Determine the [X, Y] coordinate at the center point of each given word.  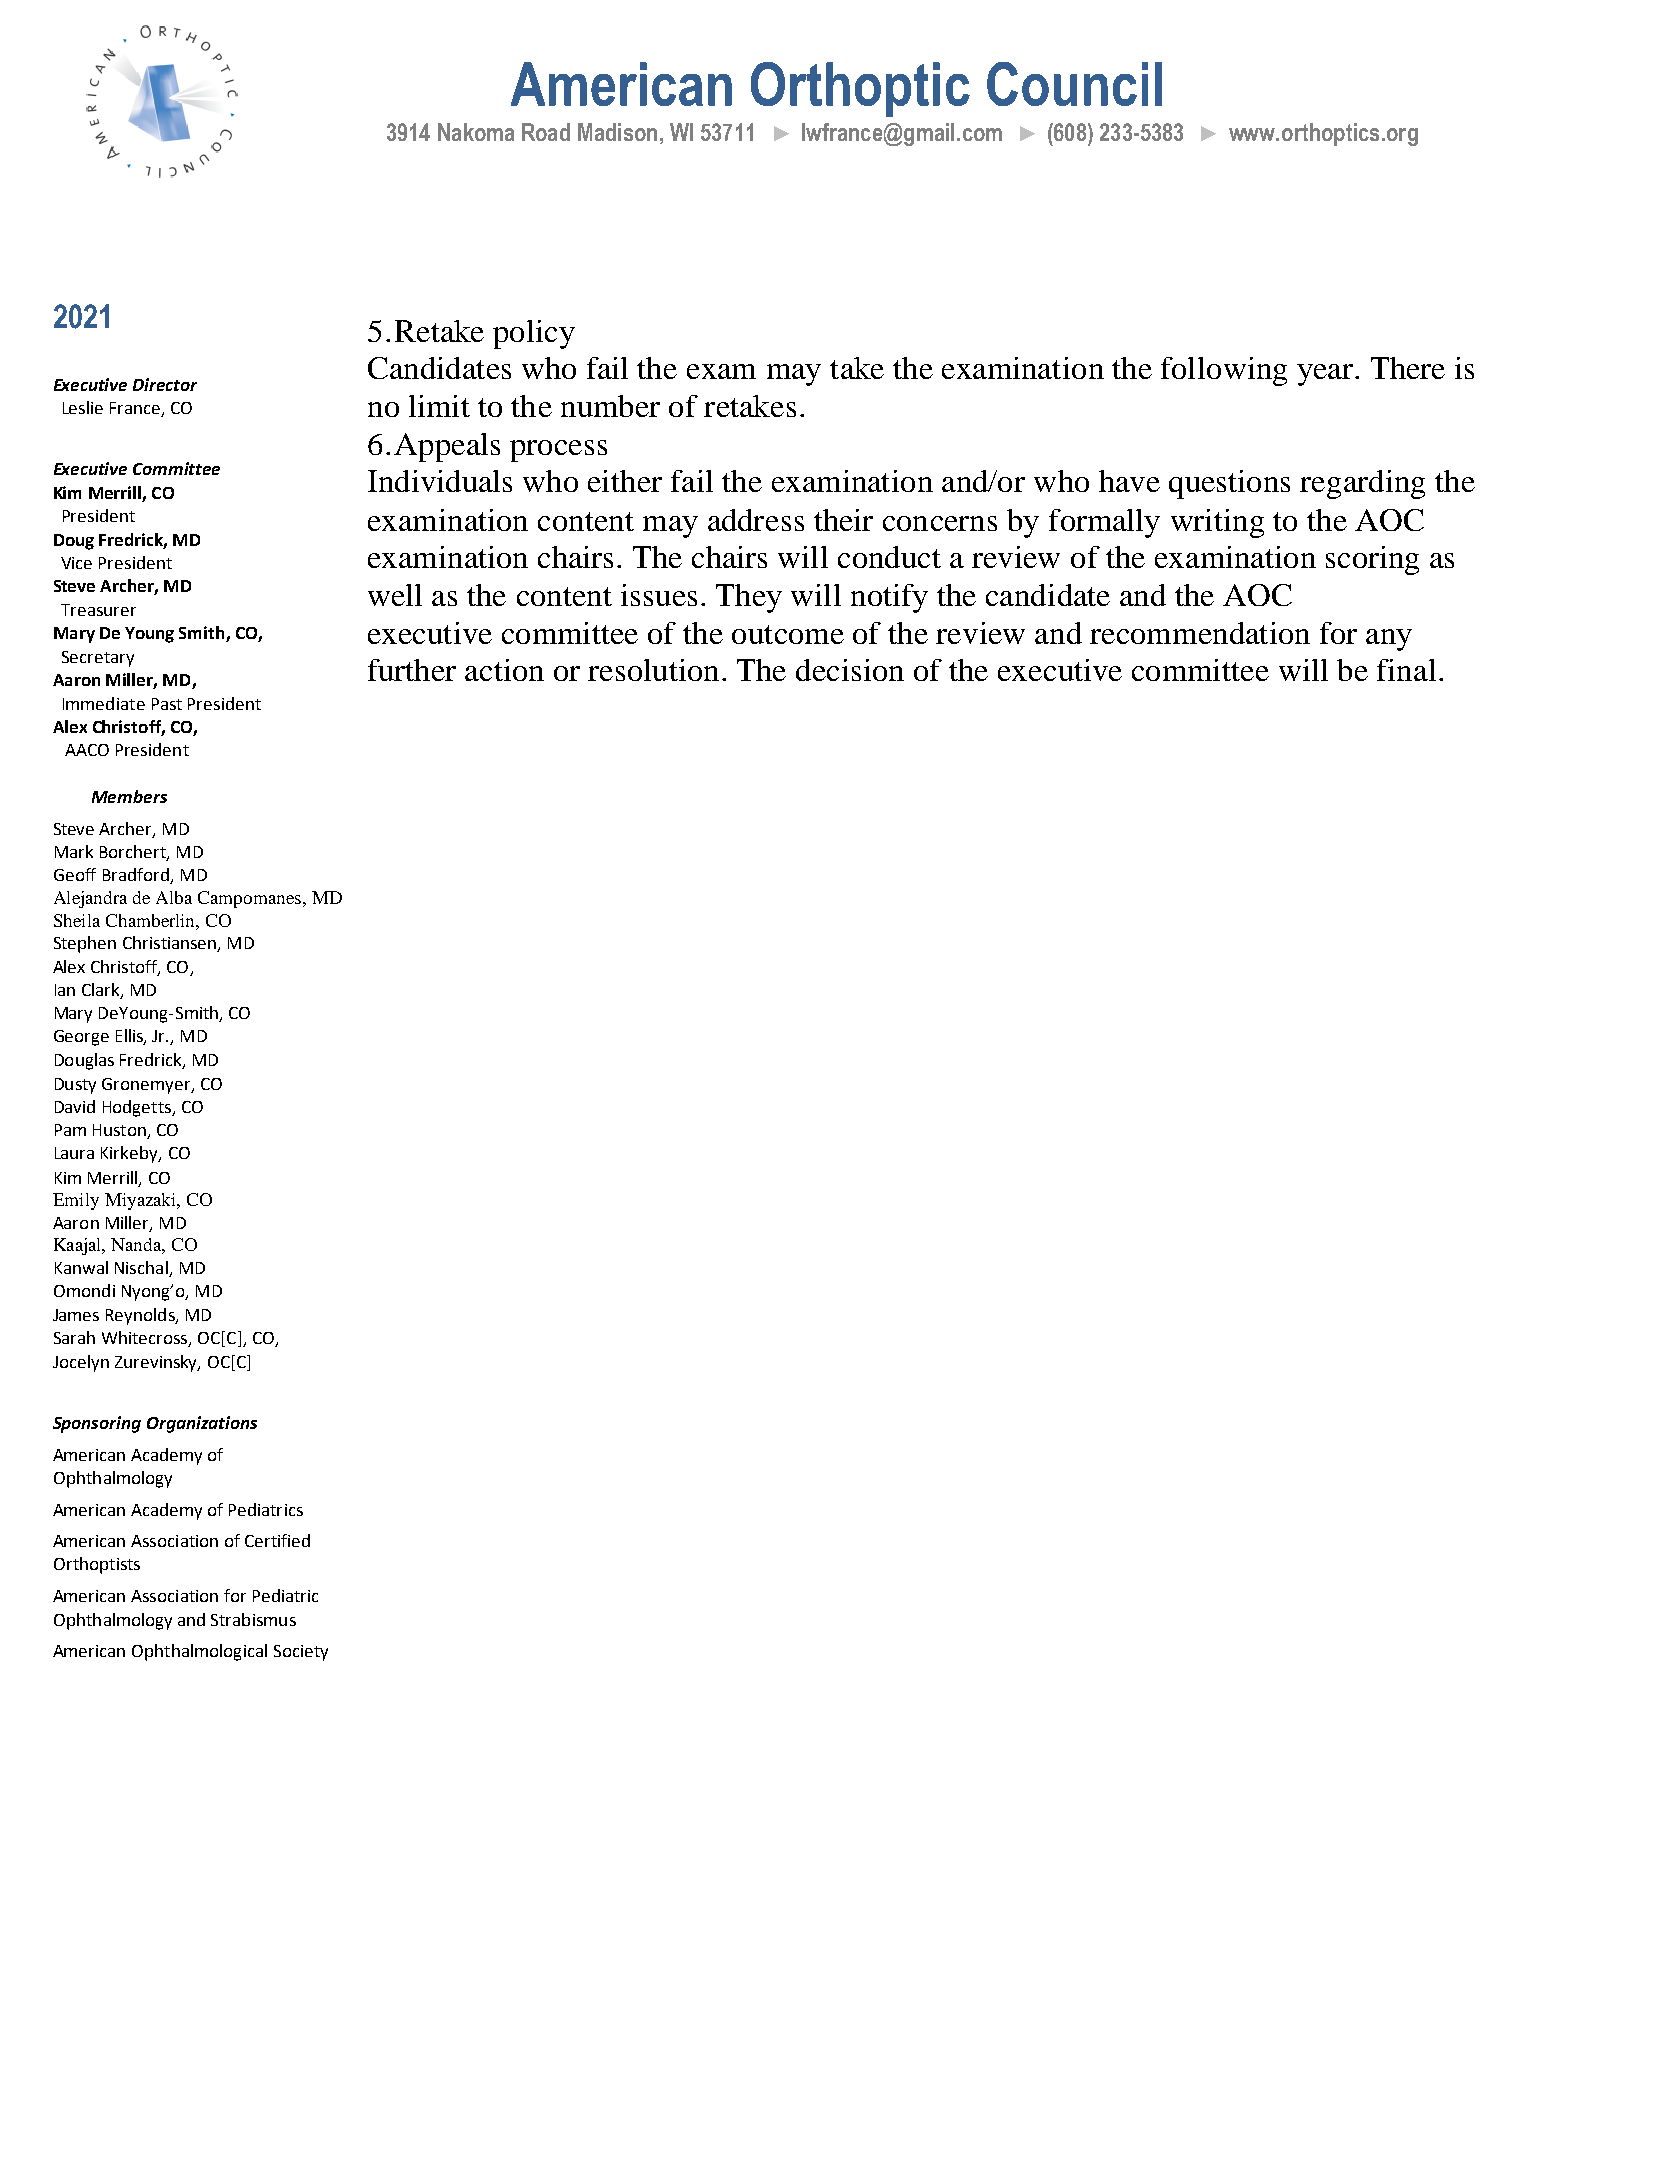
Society [301, 1653]
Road [546, 132]
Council [1074, 84]
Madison [617, 132]
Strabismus [253, 1619]
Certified [277, 1540]
